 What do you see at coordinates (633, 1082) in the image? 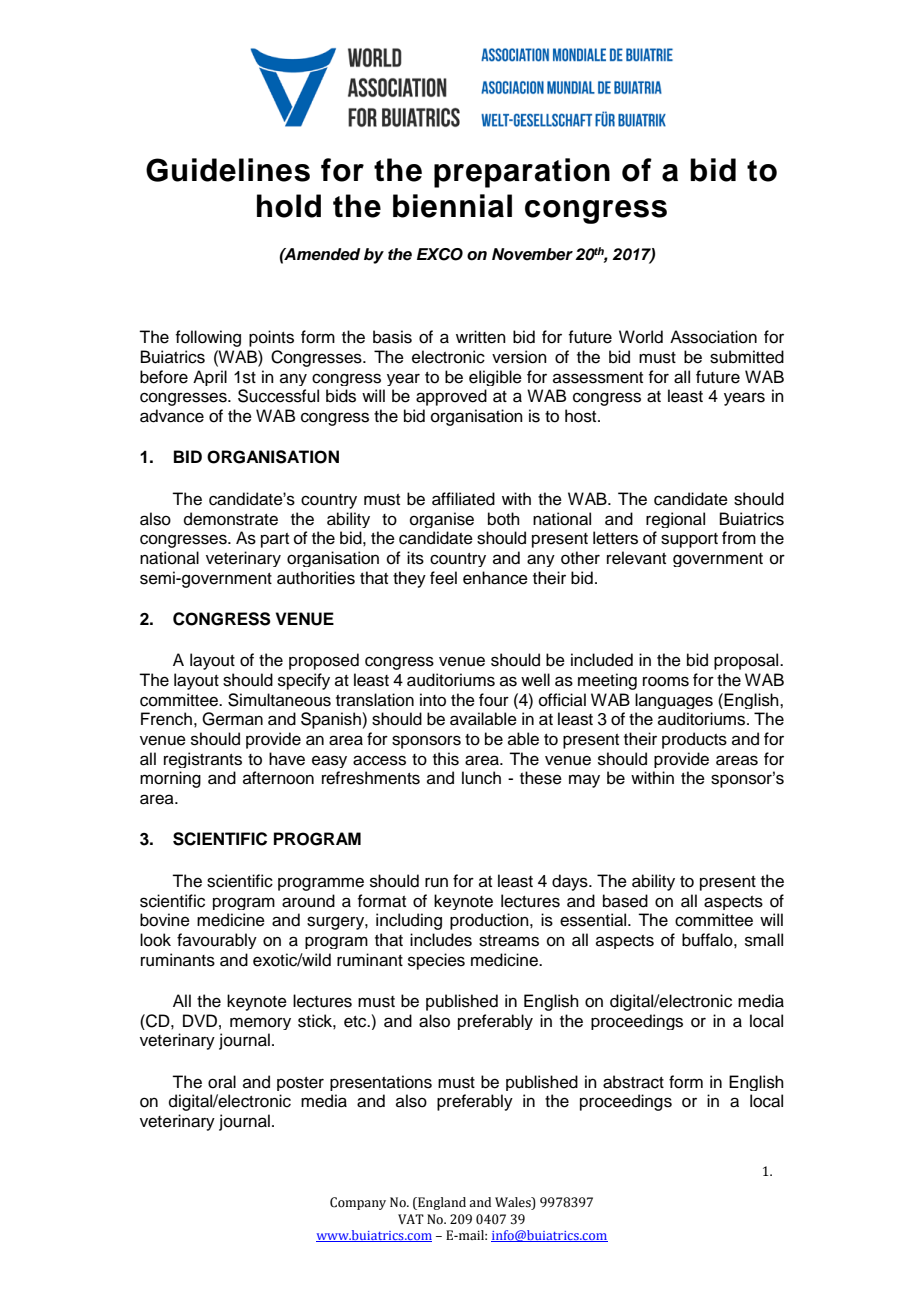
I see `abstract` at bounding box center [633, 1082].
